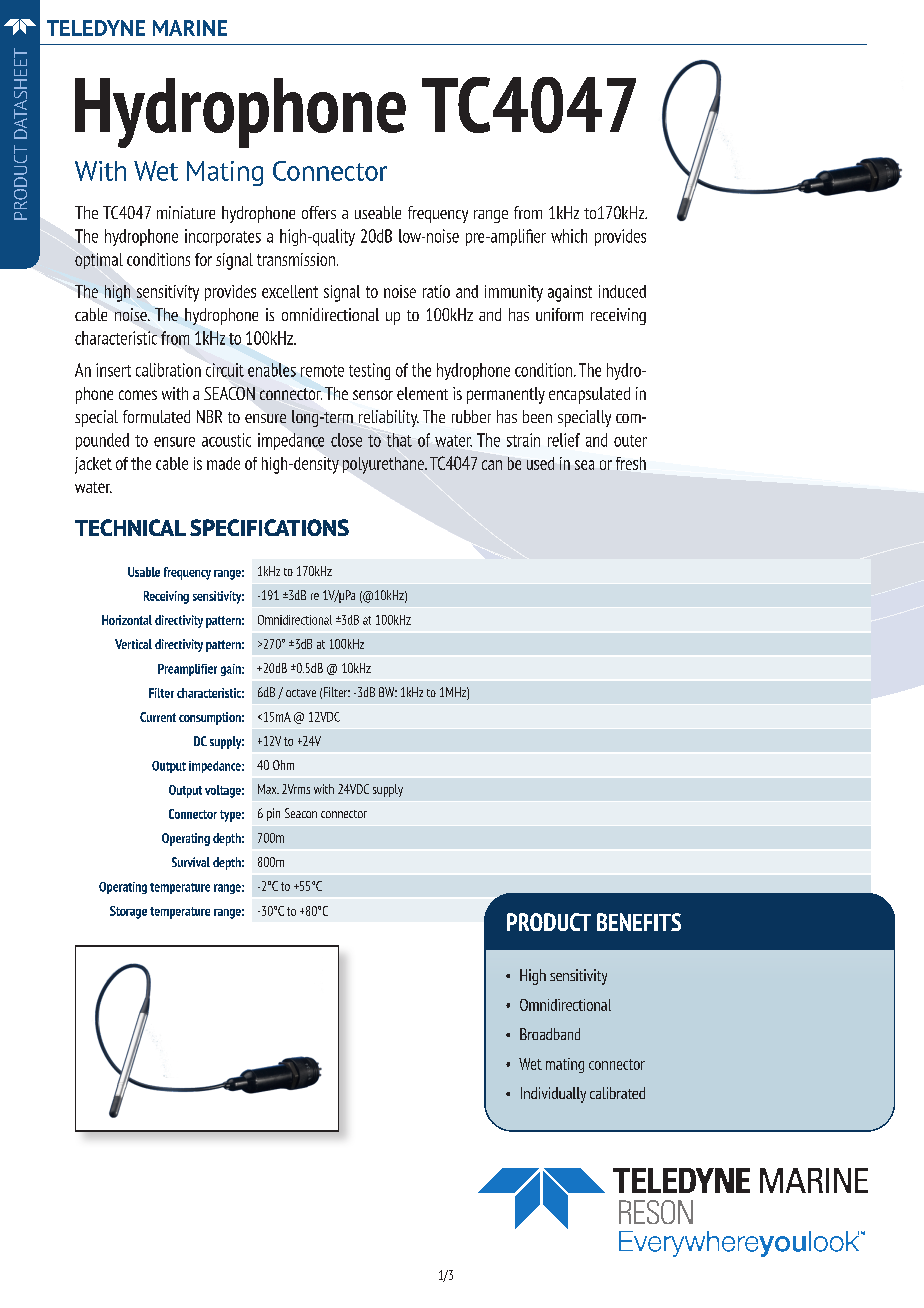  Describe the element at coordinates (190, 28) in the image. I see `MARINE` at that location.
